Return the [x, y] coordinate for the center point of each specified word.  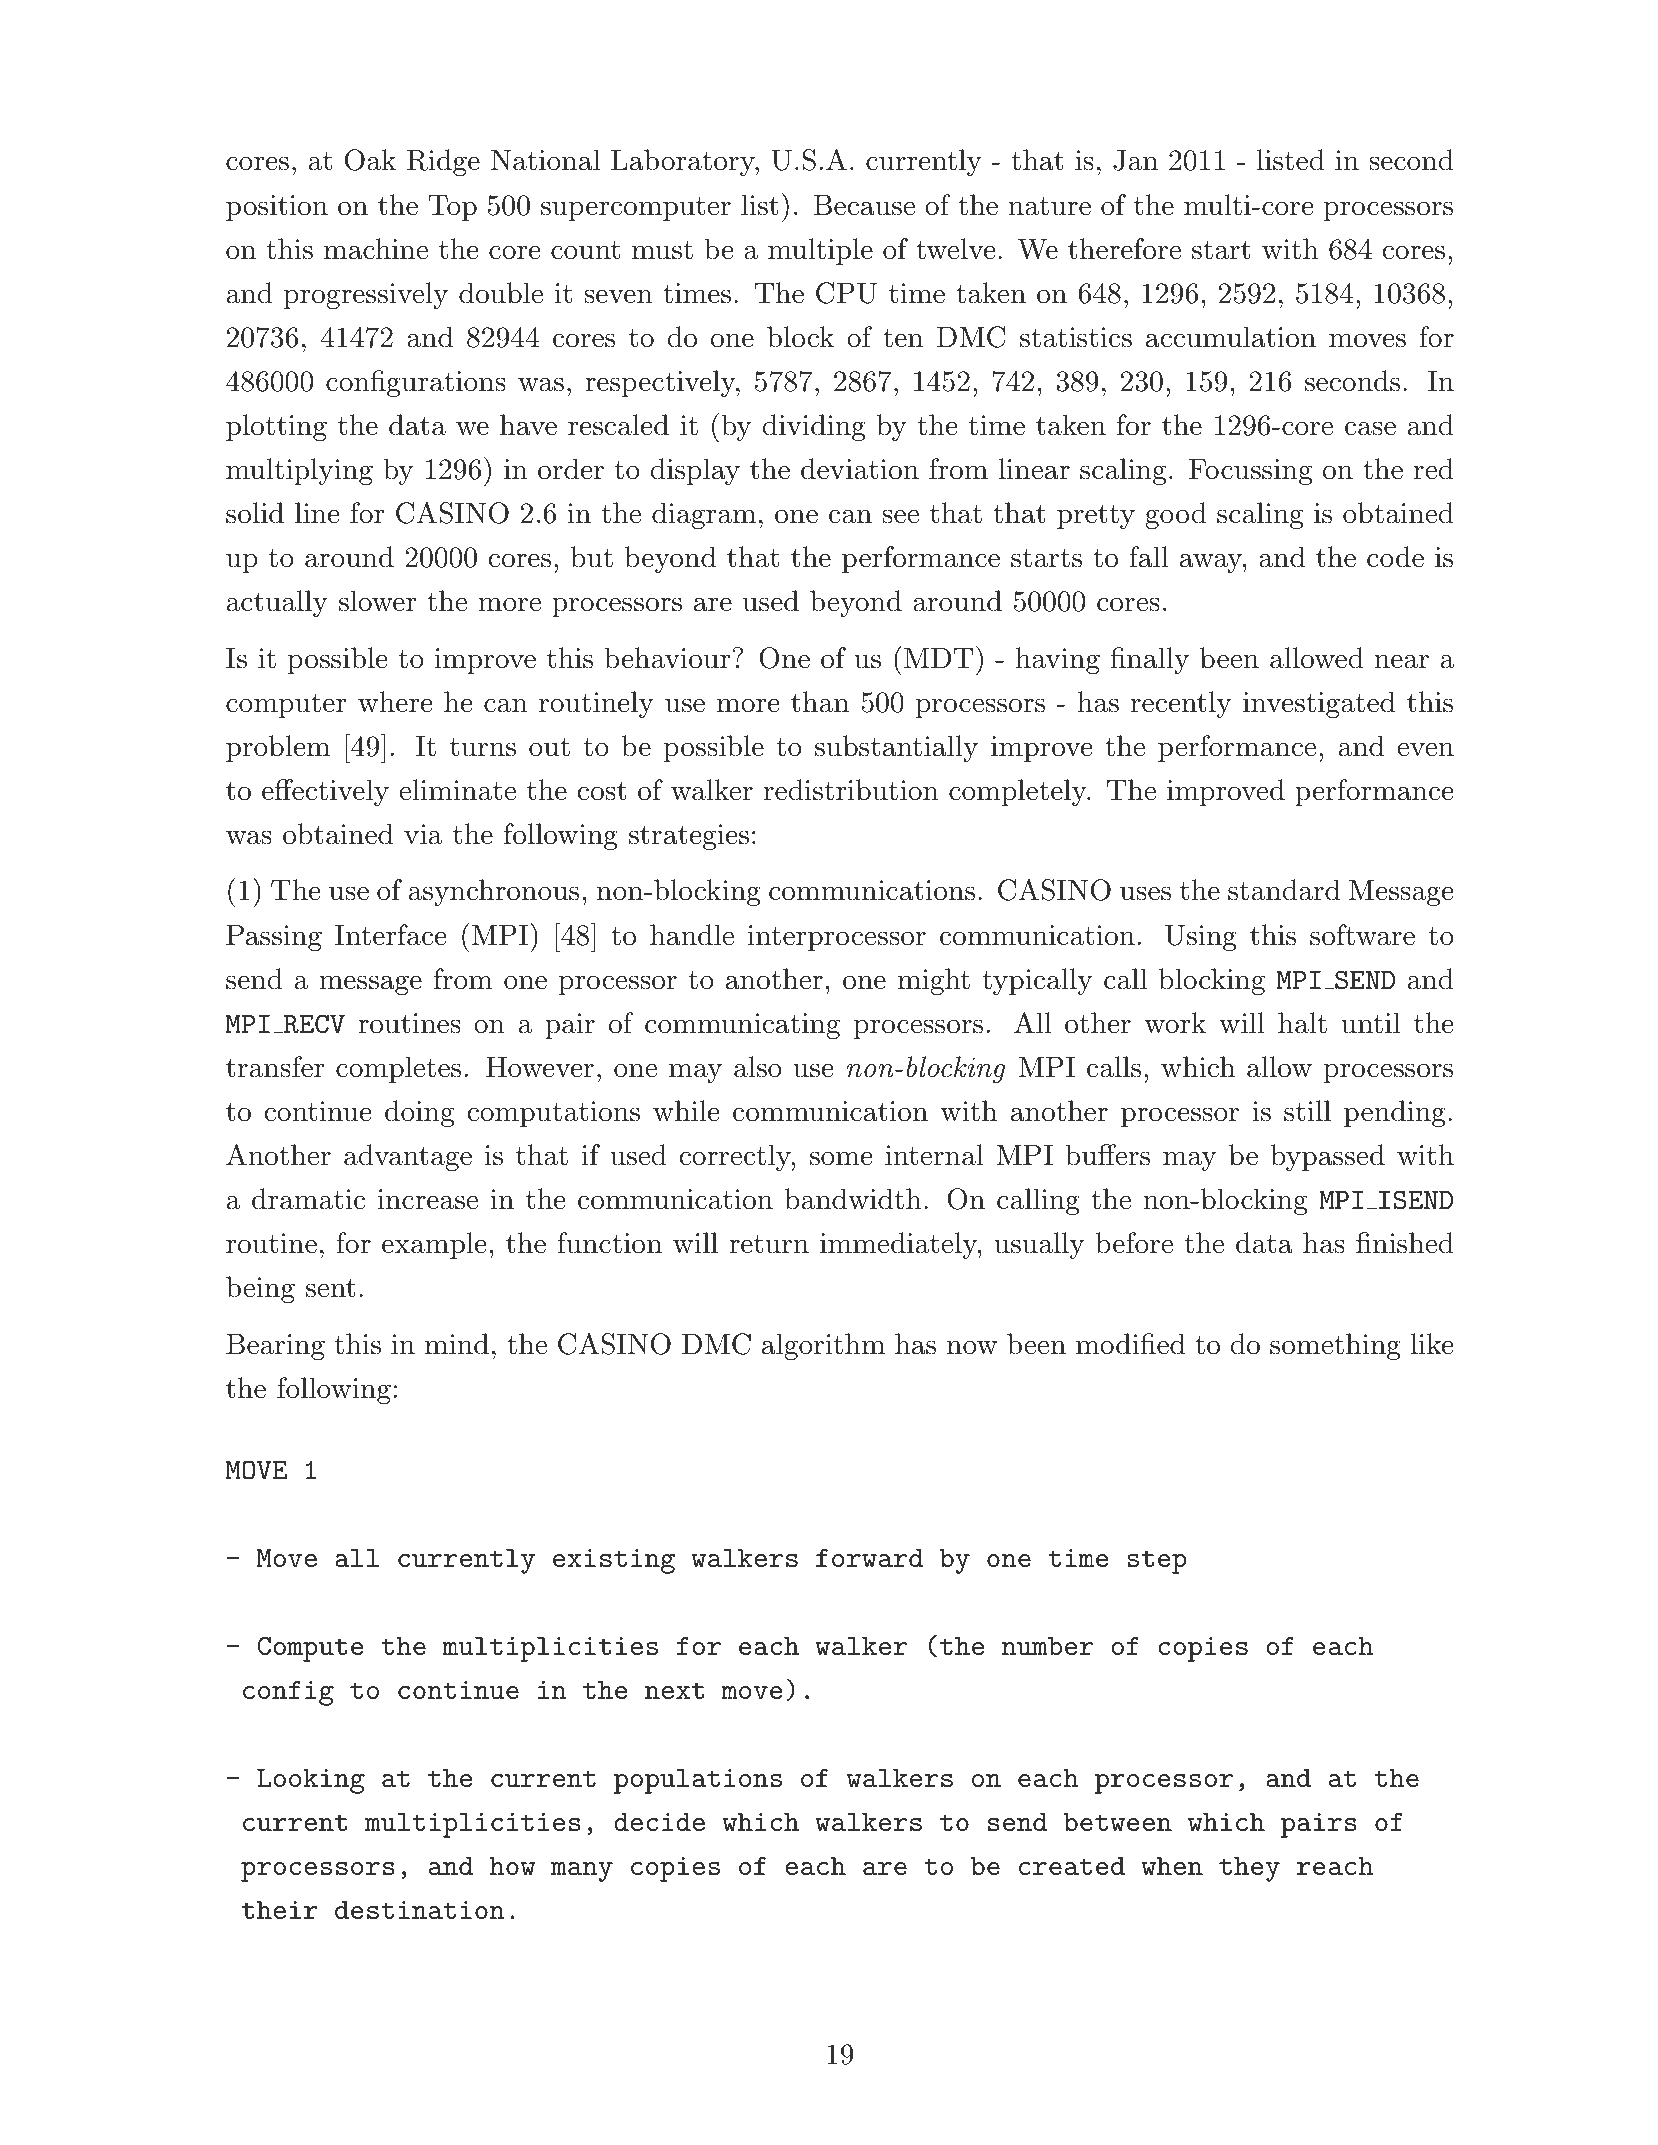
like [1432, 1344]
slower [377, 601]
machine [376, 249]
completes [398, 1069]
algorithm [823, 1346]
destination [420, 1910]
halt [1302, 1023]
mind [457, 1344]
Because [864, 205]
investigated [1319, 704]
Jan [1135, 160]
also [758, 1067]
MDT [937, 657]
